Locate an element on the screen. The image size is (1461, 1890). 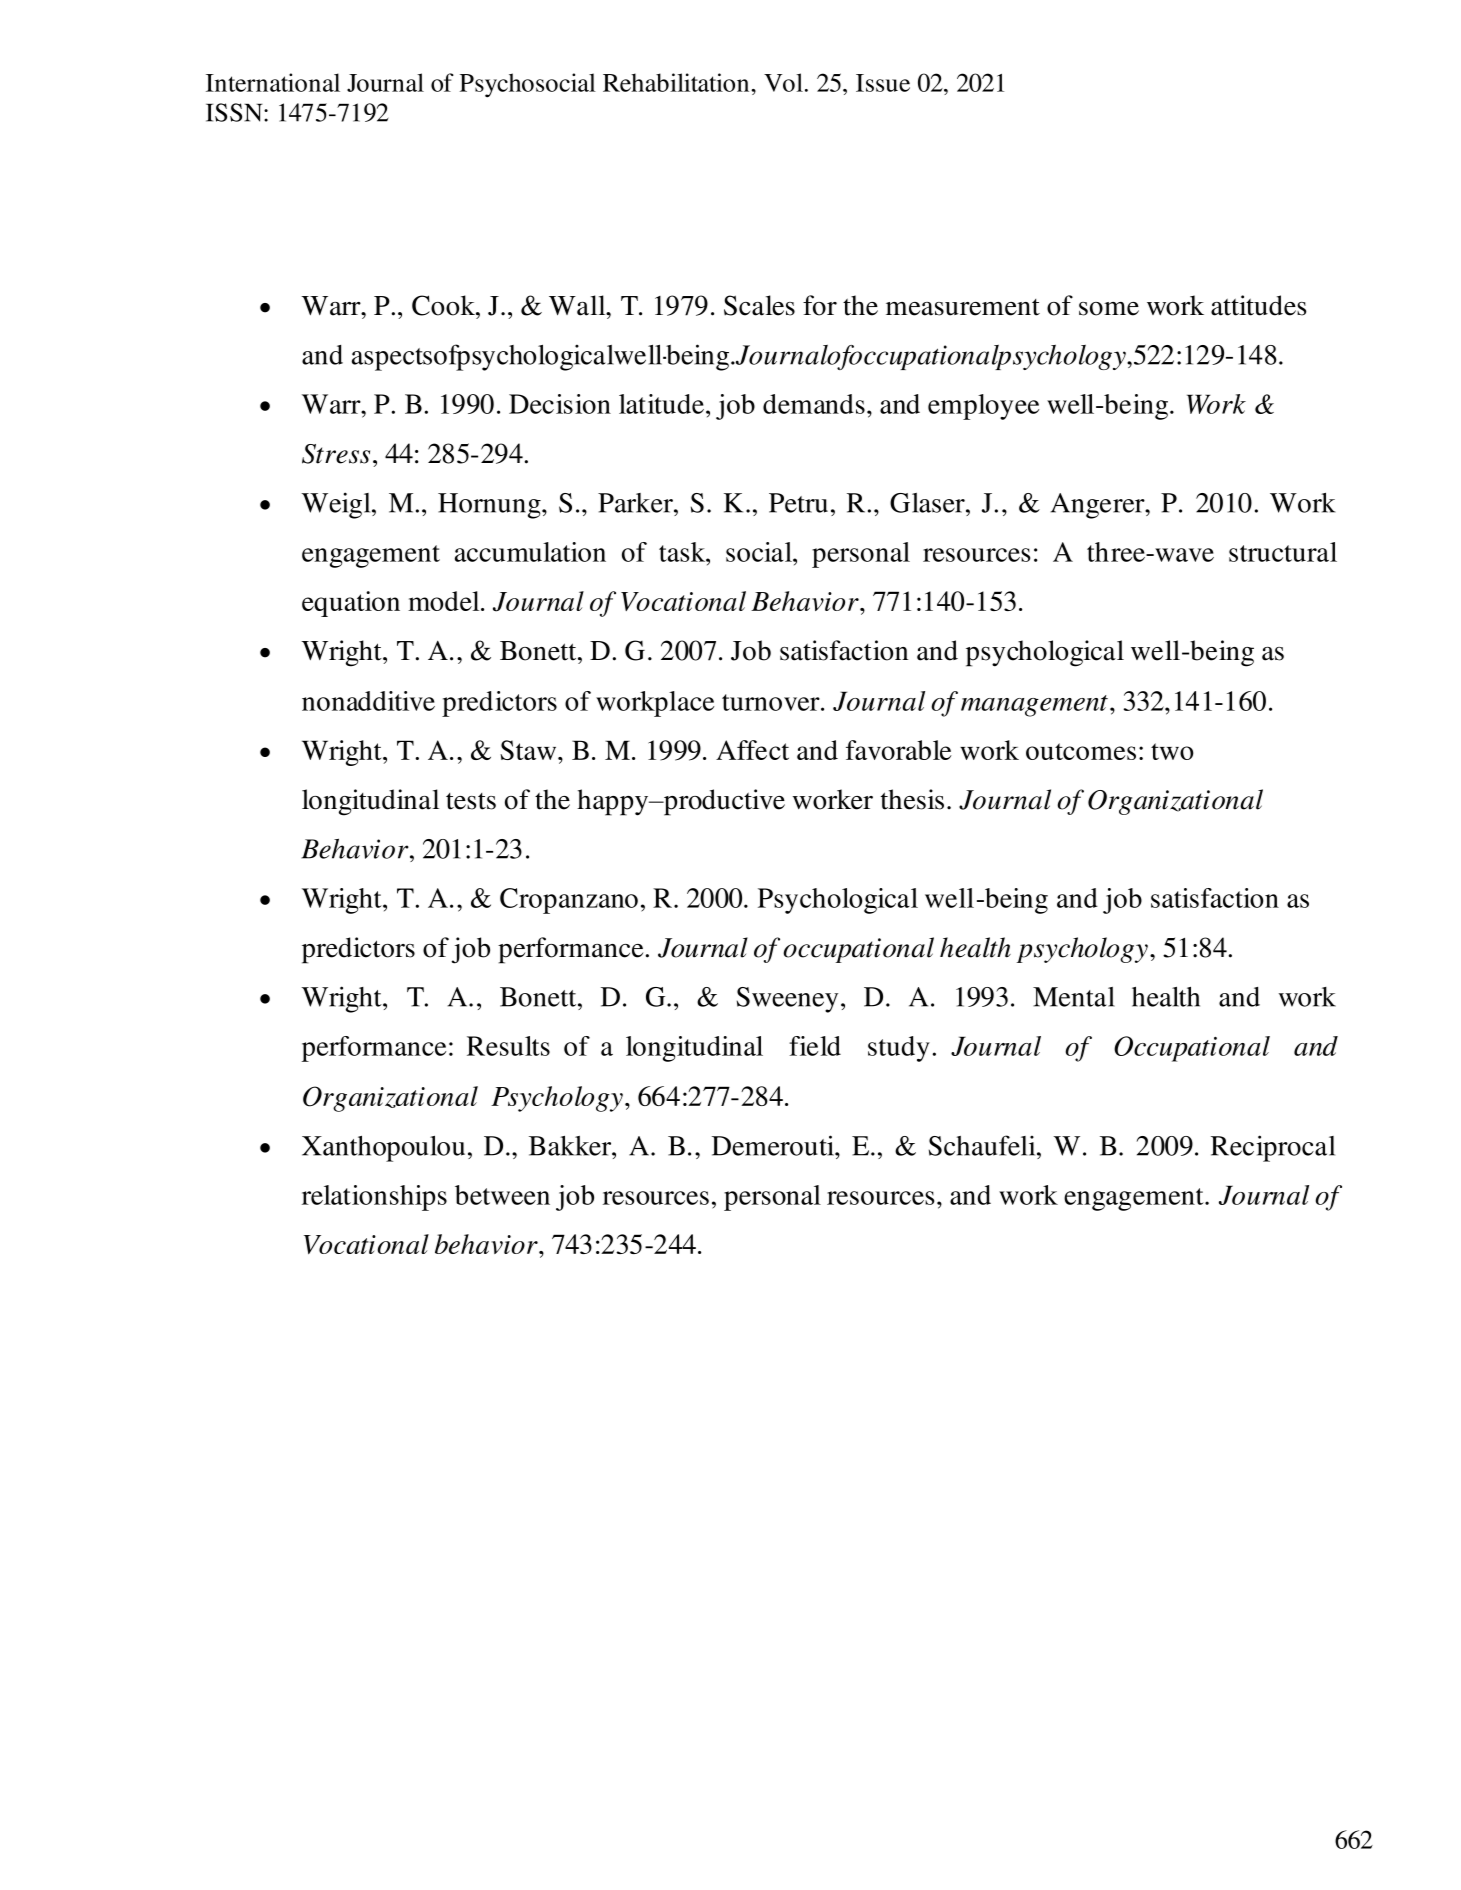
International is located at coordinates (273, 82).
